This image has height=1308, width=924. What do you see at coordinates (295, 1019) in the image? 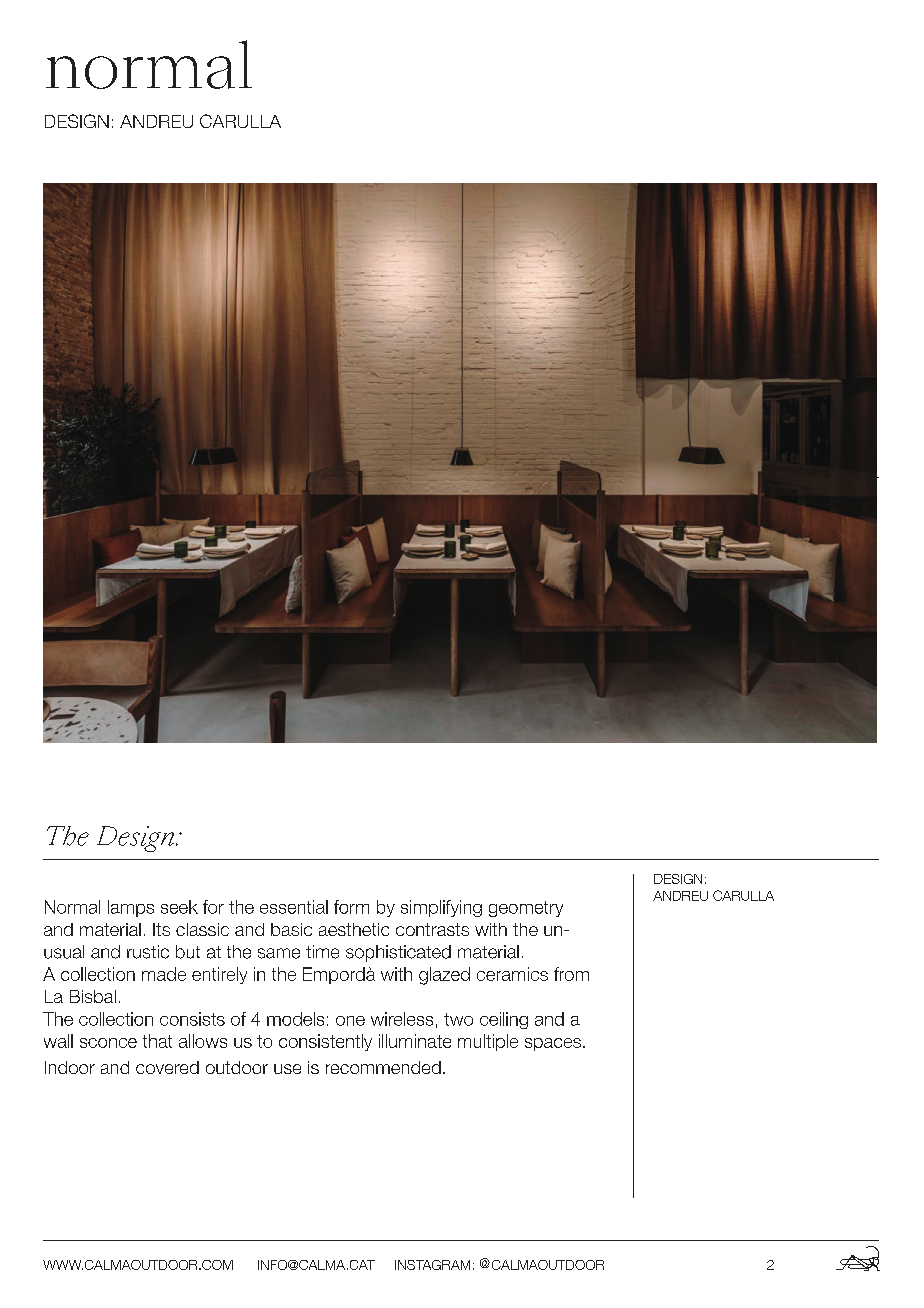
I see `models` at bounding box center [295, 1019].
